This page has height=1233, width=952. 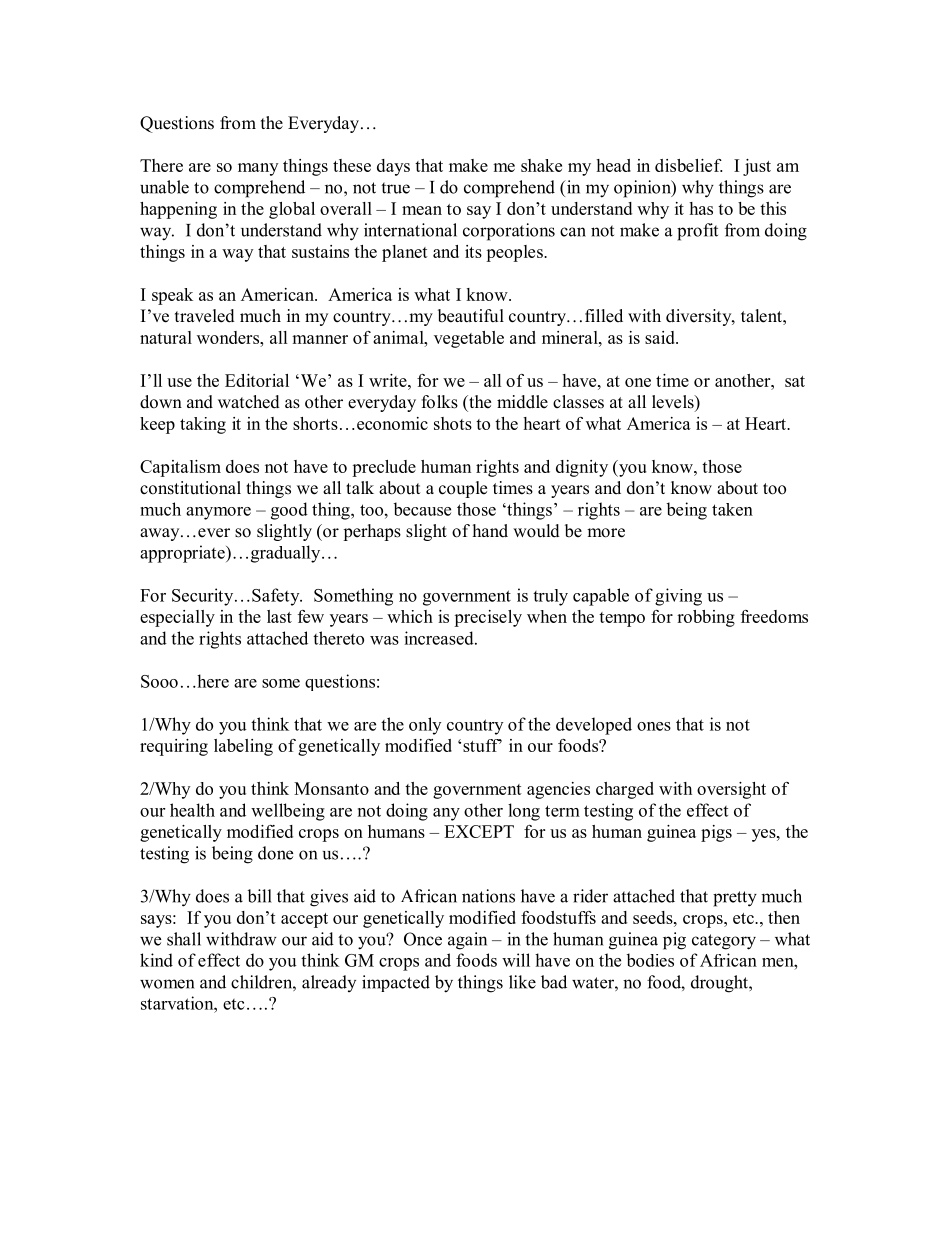 I want to click on precisely, so click(x=488, y=618).
